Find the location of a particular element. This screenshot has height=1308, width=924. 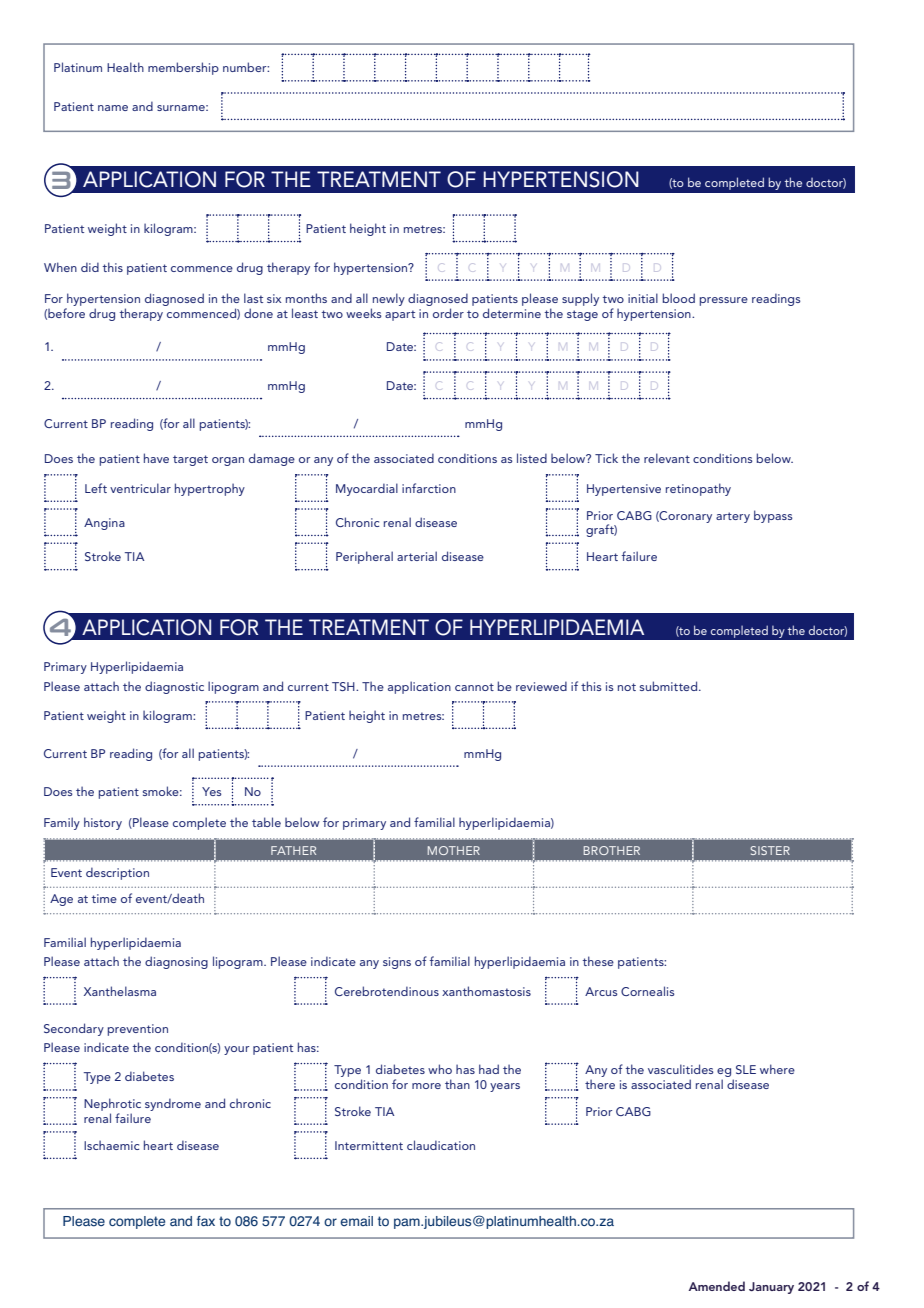

did is located at coordinates (90, 267).
